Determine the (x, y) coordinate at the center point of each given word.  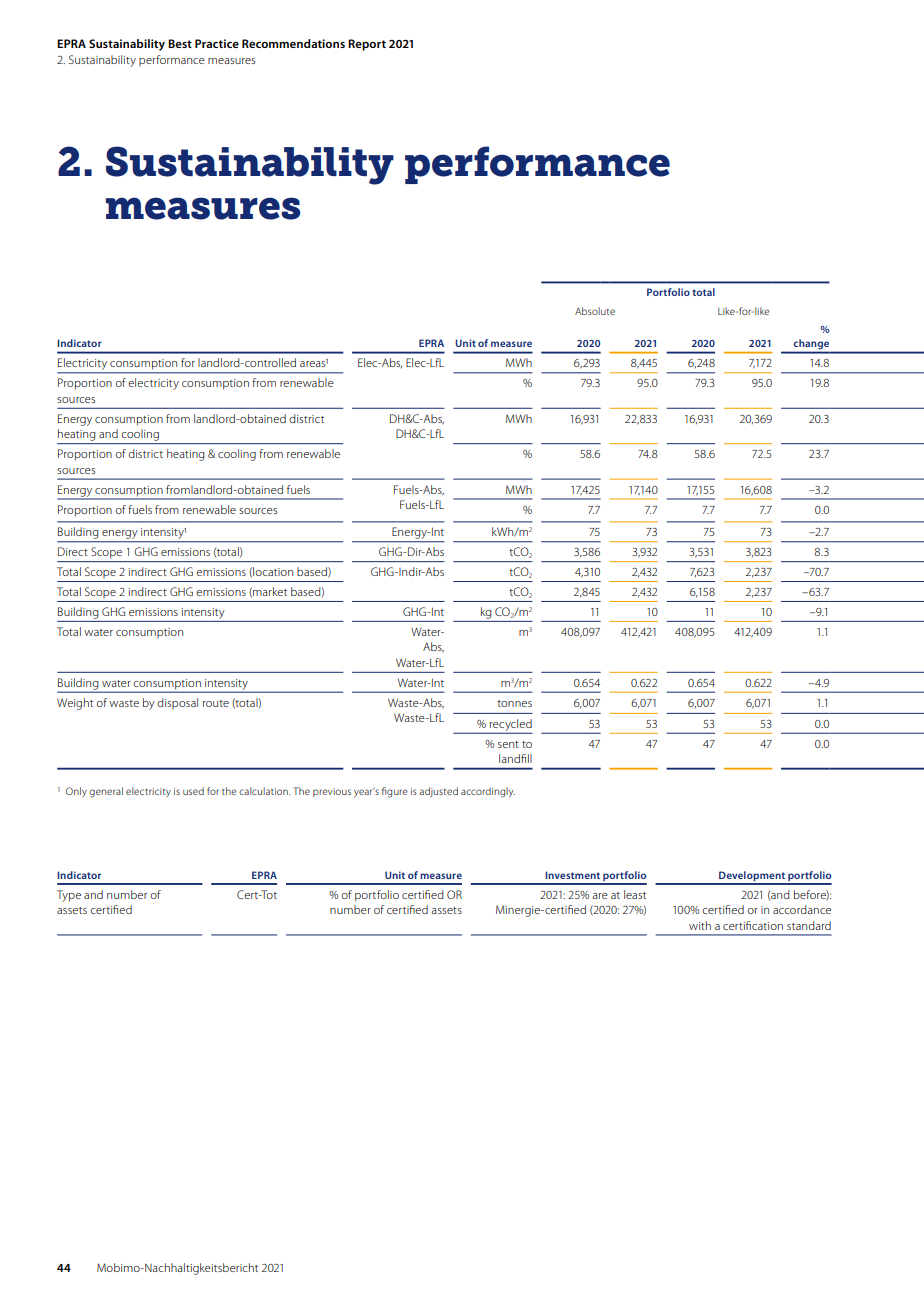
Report (367, 45)
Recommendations (293, 43)
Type (69, 896)
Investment (572, 875)
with (700, 925)
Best (180, 43)
